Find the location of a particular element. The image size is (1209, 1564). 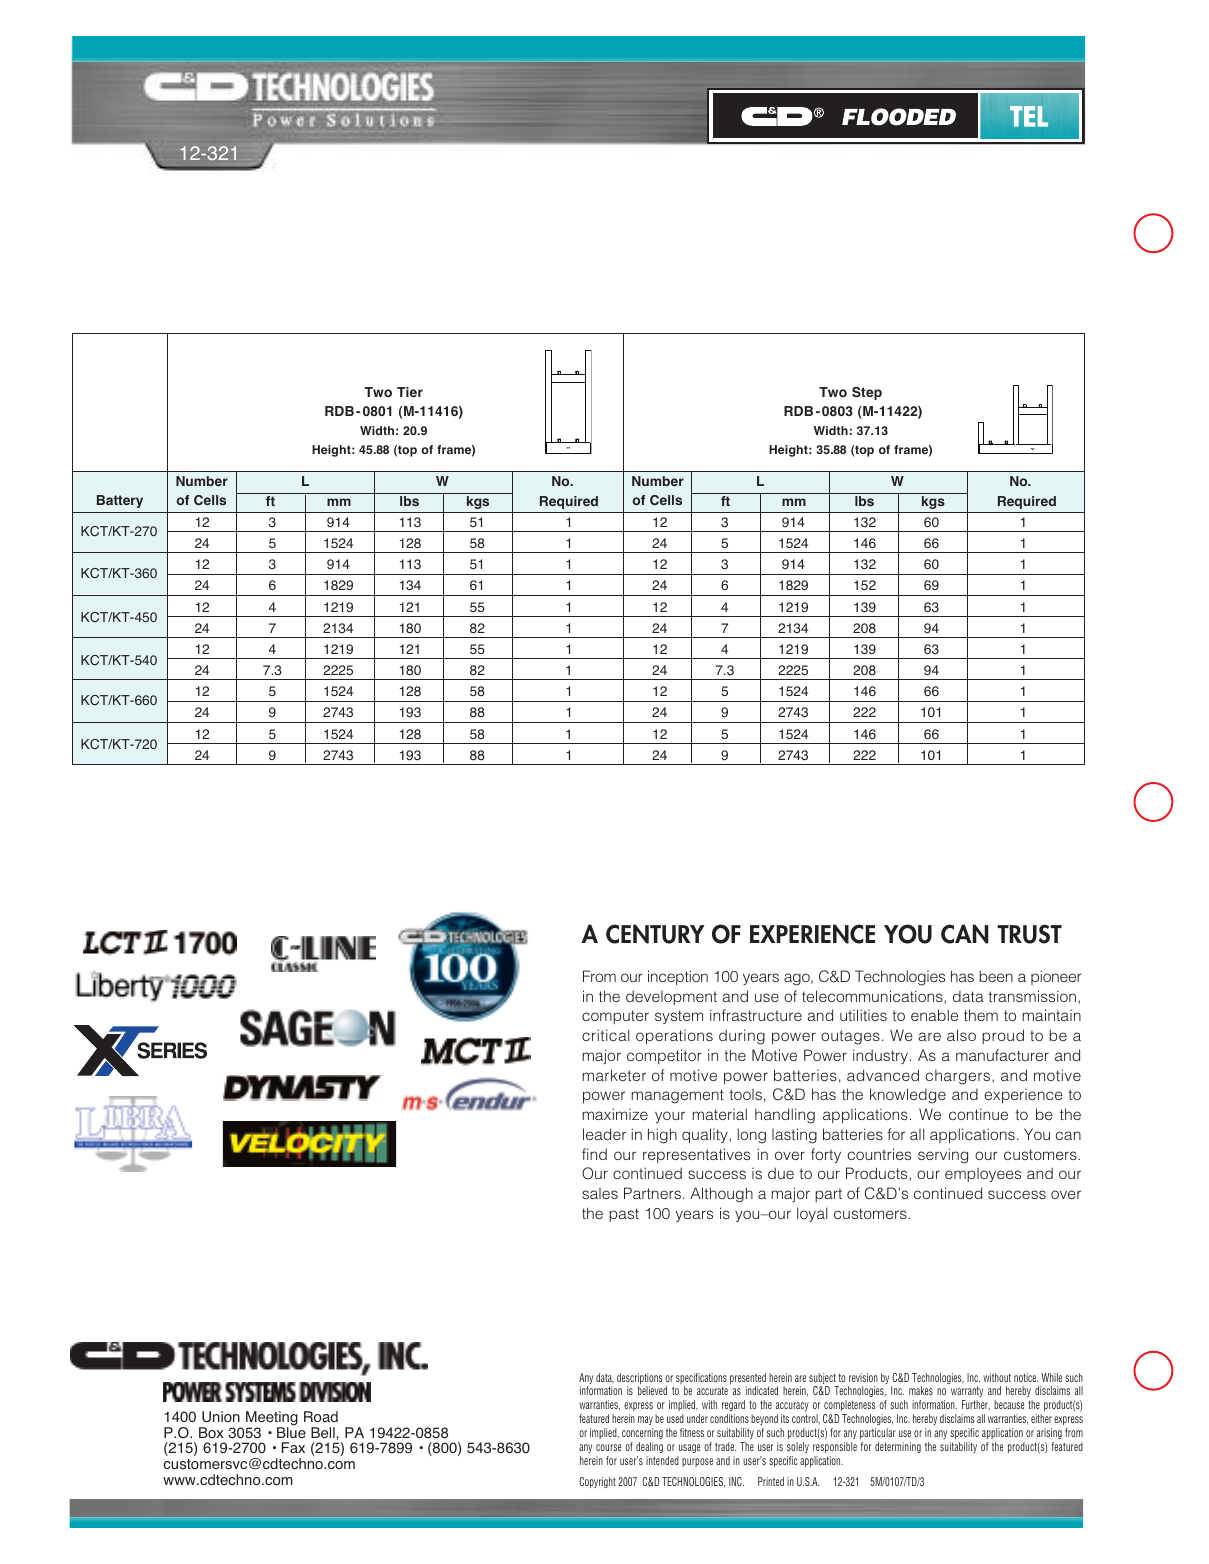

critical is located at coordinates (605, 1035).
